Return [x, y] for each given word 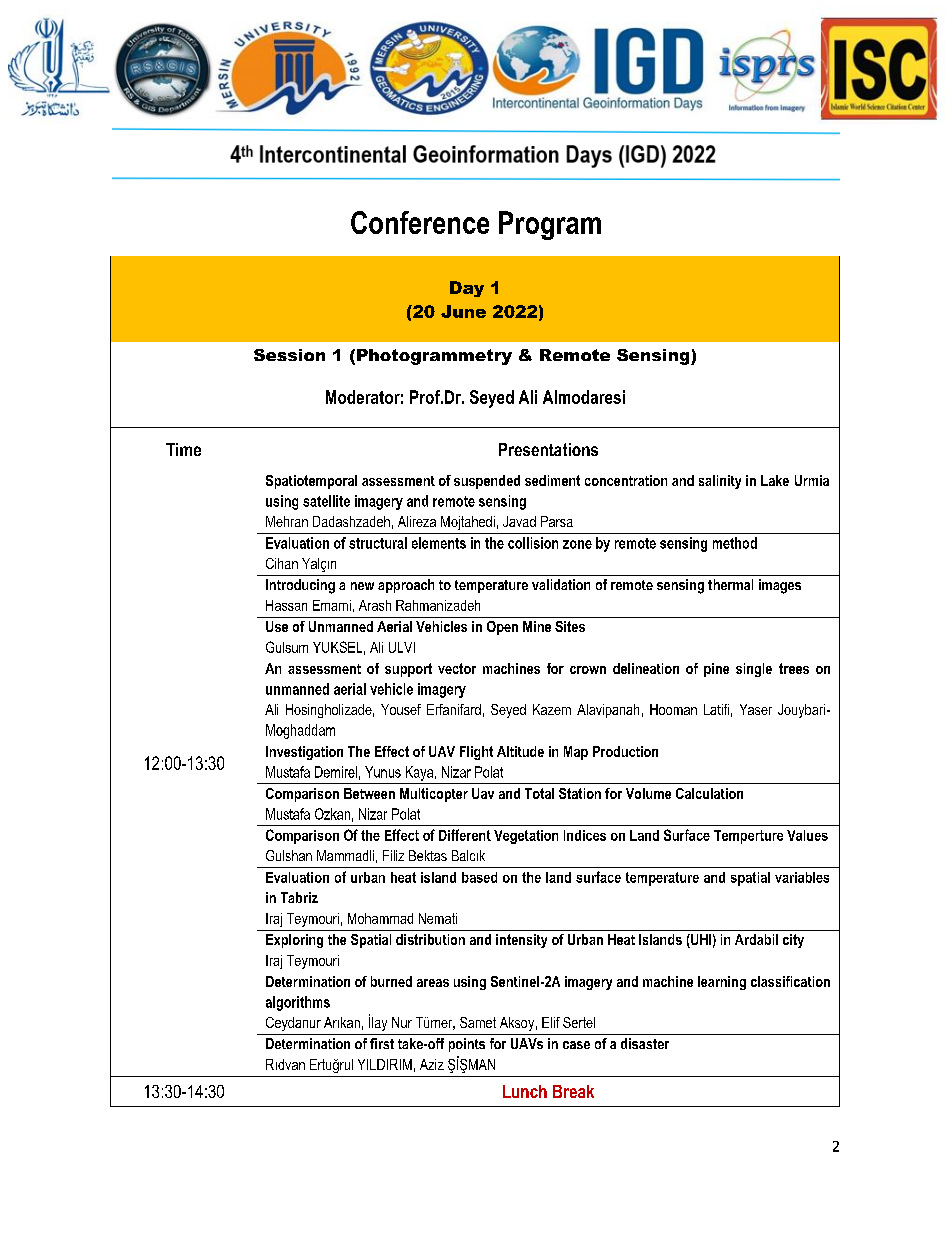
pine [716, 670]
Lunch [525, 1091]
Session [289, 355]
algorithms [298, 1003]
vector [457, 668]
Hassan [286, 605]
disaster [645, 1043]
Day [467, 289]
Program [550, 225]
